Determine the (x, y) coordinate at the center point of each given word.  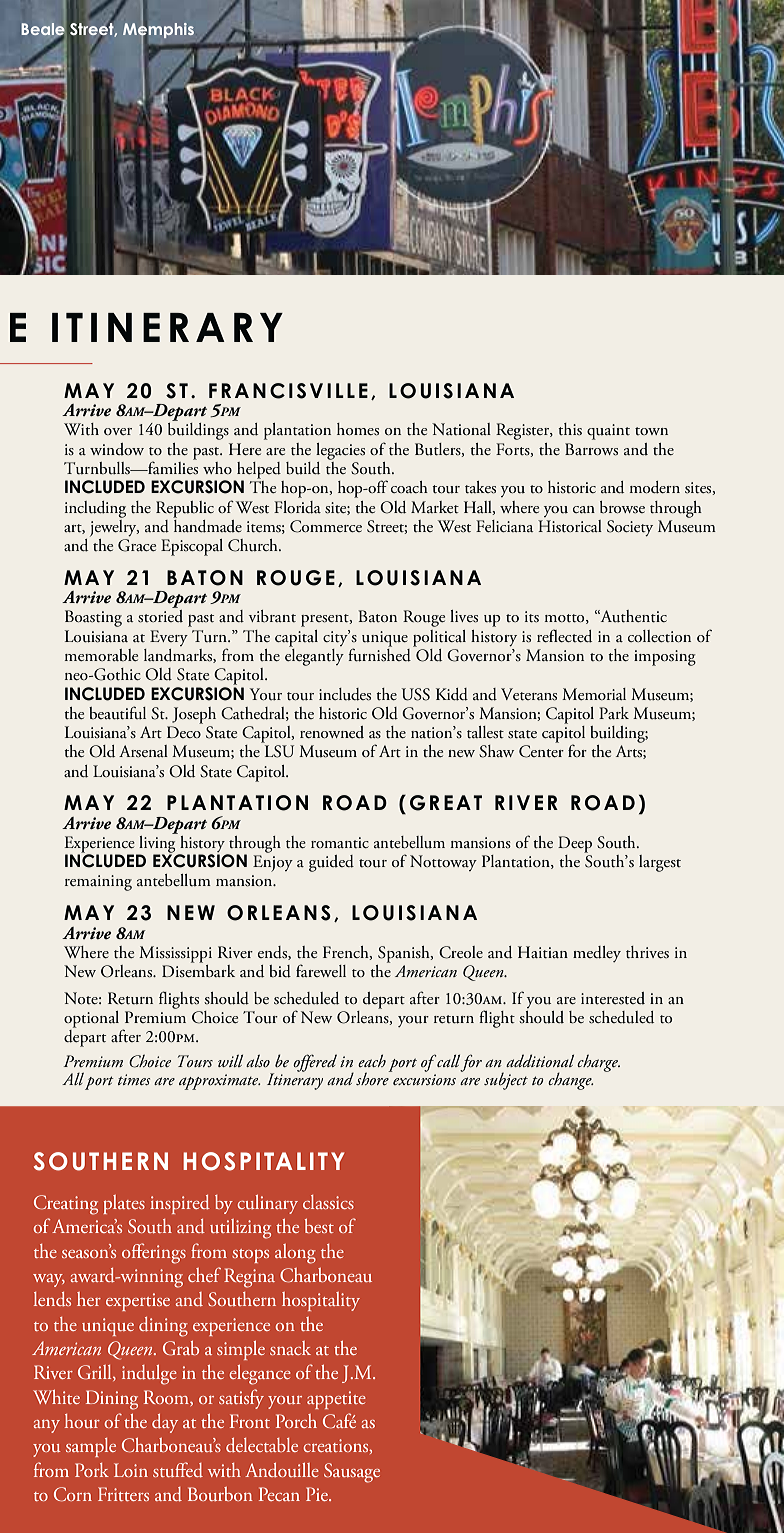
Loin (131, 1470)
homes (358, 429)
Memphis (158, 30)
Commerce (326, 526)
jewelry (114, 527)
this (570, 429)
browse (622, 507)
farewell (321, 970)
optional (91, 1019)
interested (613, 998)
